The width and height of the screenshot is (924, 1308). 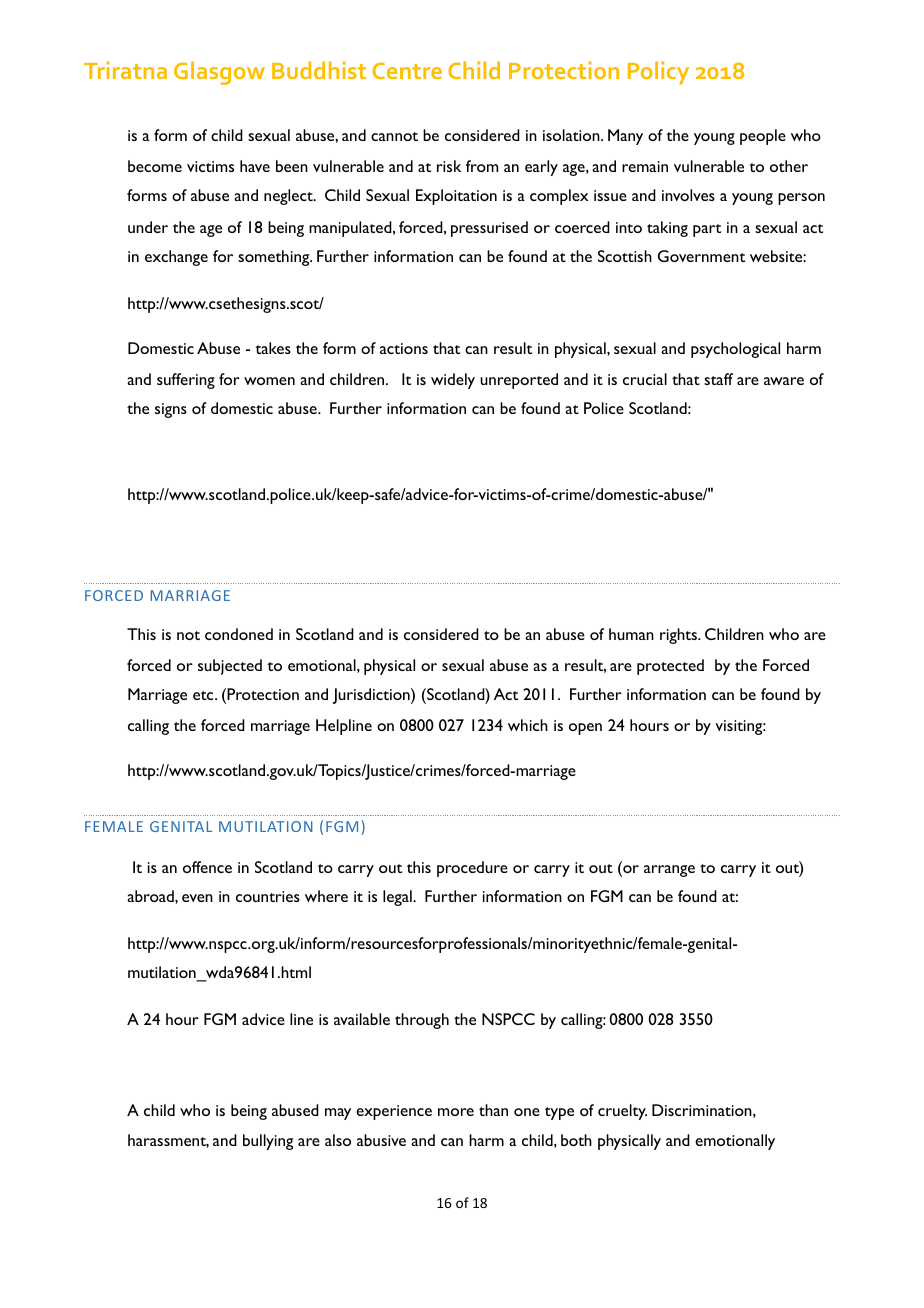 I want to click on bullying, so click(x=268, y=1142).
